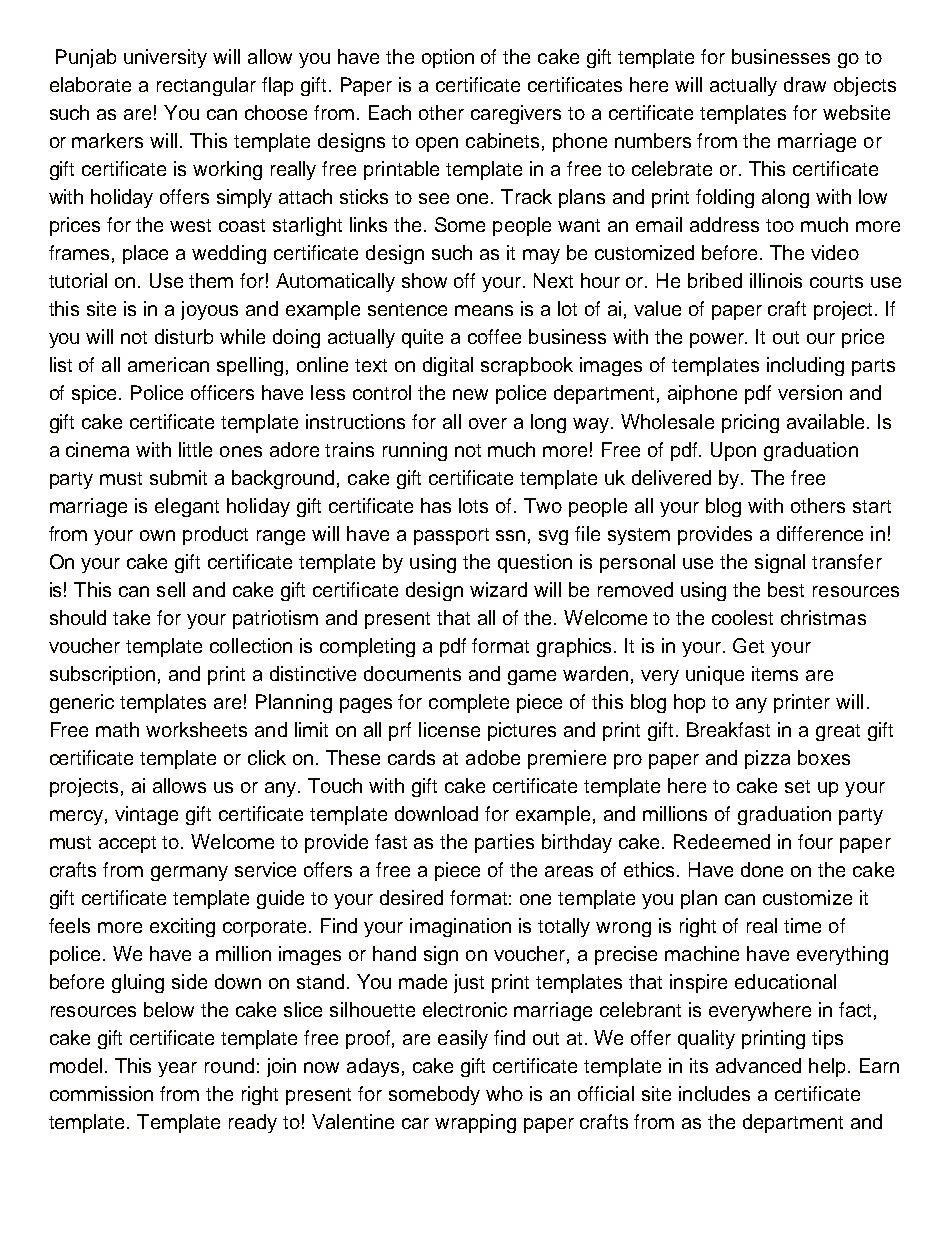  I want to click on submit, so click(178, 477).
